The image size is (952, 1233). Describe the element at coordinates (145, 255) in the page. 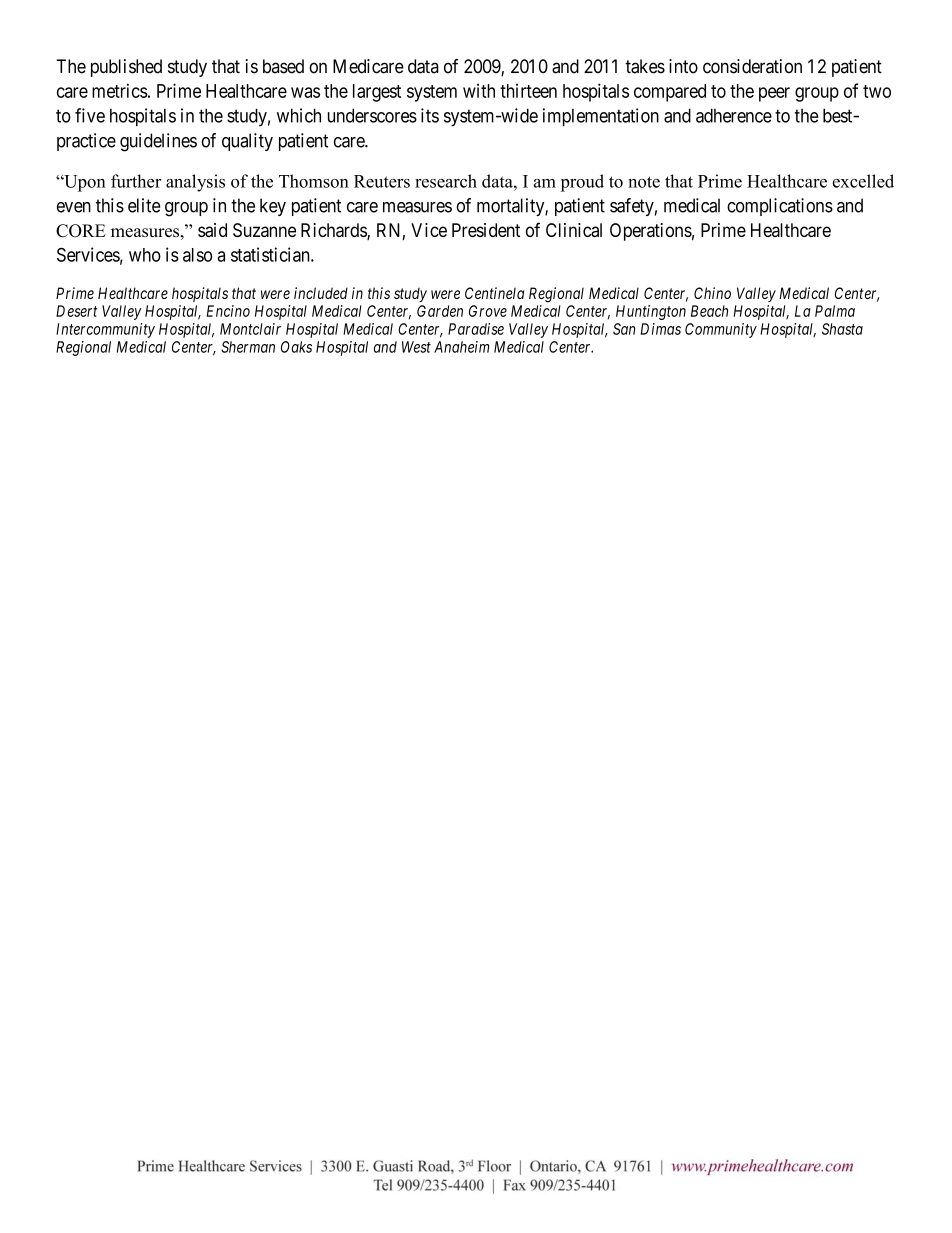

I see `who` at that location.
